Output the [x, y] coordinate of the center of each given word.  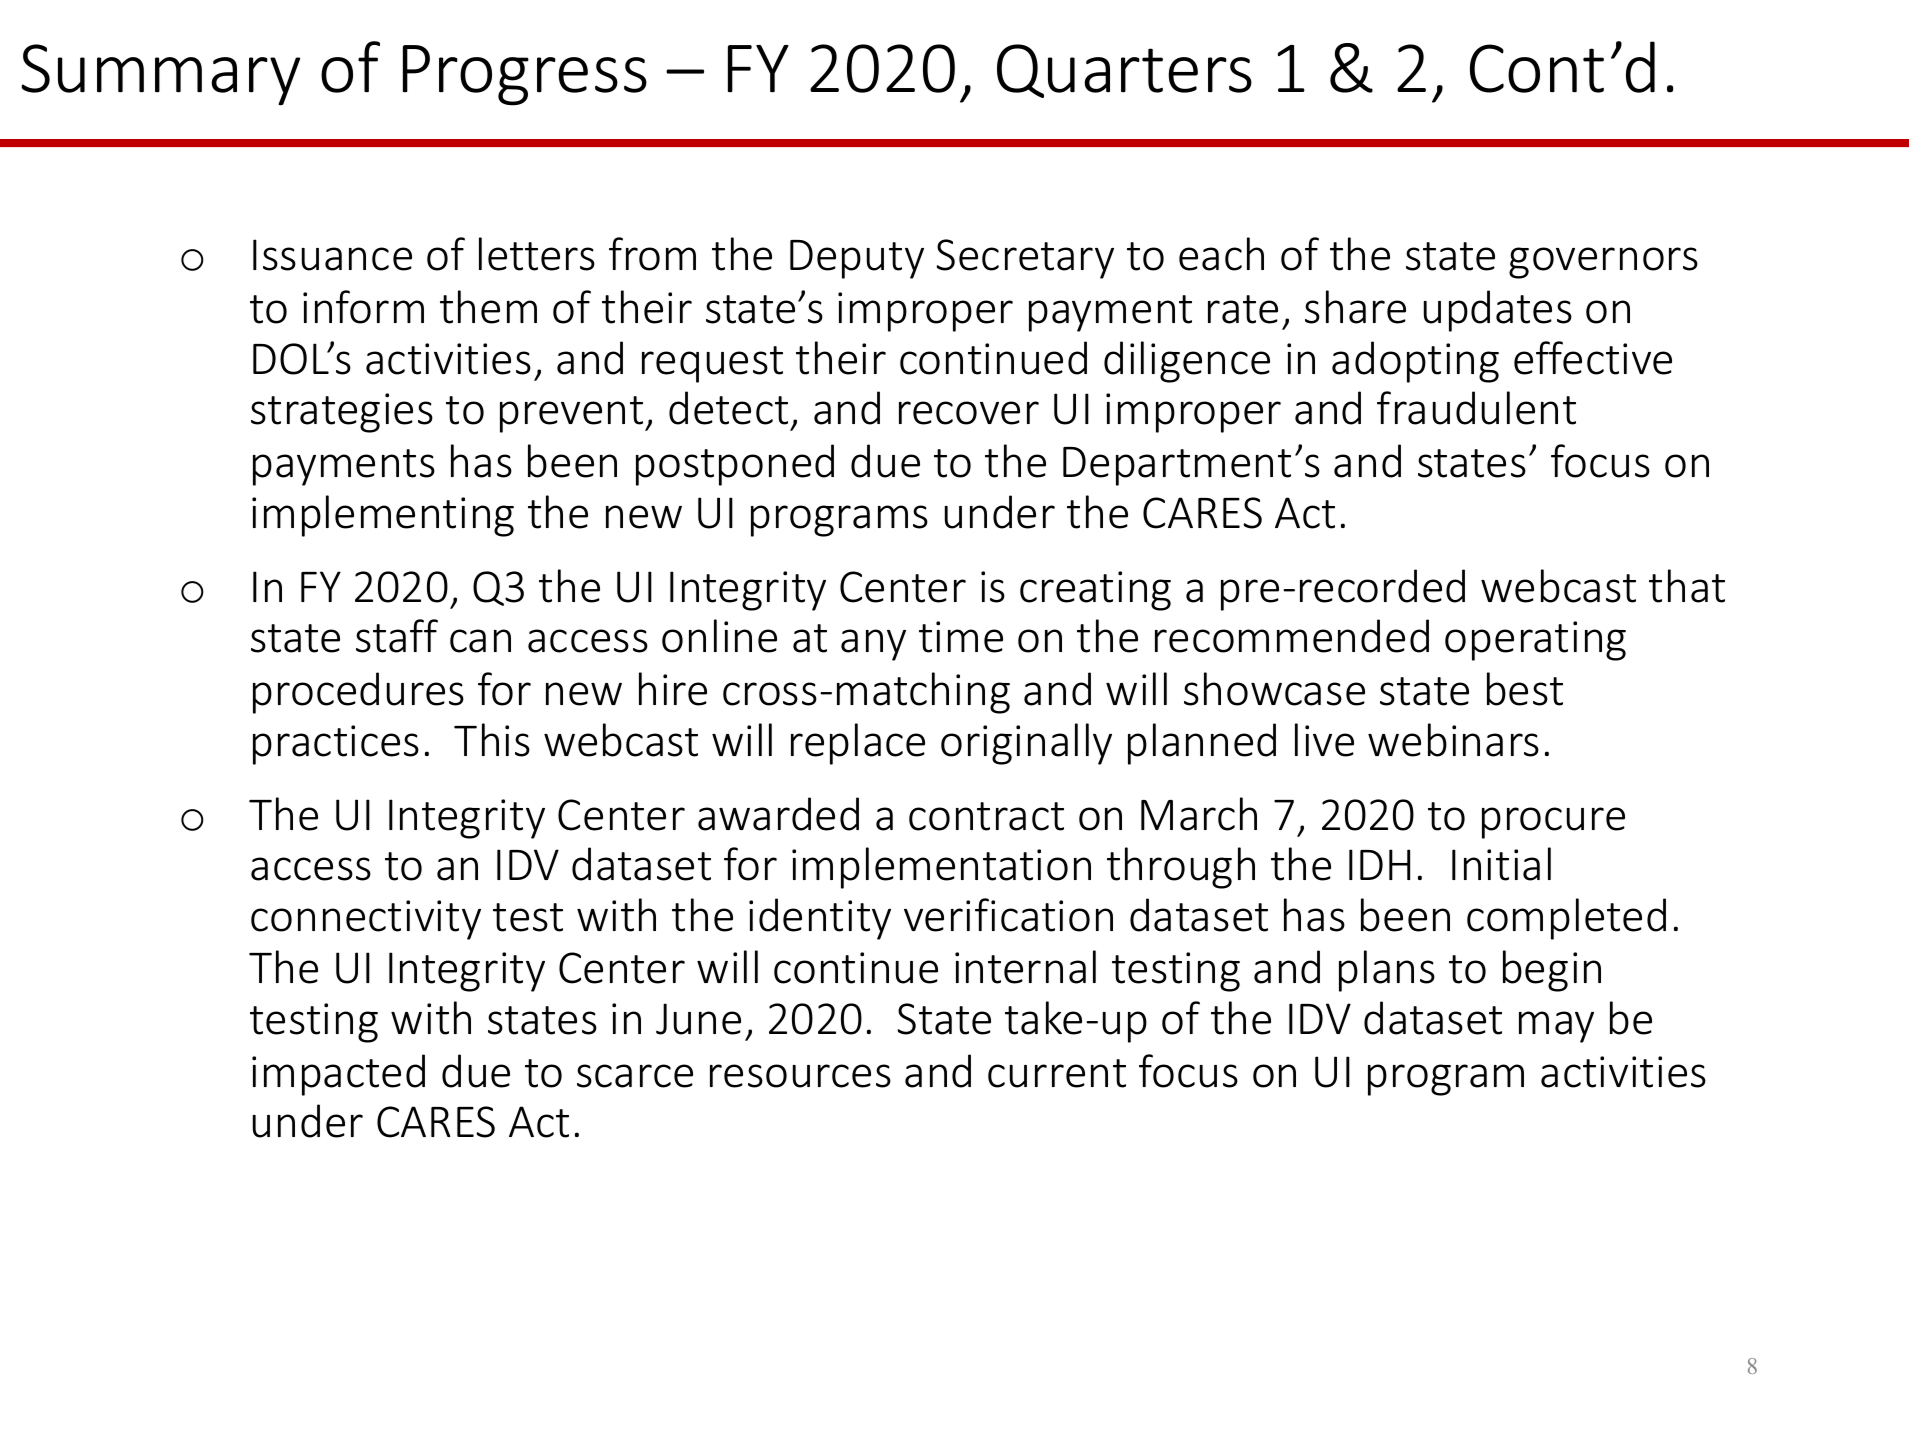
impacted [338, 1075]
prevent [573, 414]
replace [858, 744]
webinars [1453, 740]
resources [800, 1076]
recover [969, 413]
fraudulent [1476, 408]
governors [1603, 263]
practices [336, 745]
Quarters [1124, 71]
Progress [525, 75]
